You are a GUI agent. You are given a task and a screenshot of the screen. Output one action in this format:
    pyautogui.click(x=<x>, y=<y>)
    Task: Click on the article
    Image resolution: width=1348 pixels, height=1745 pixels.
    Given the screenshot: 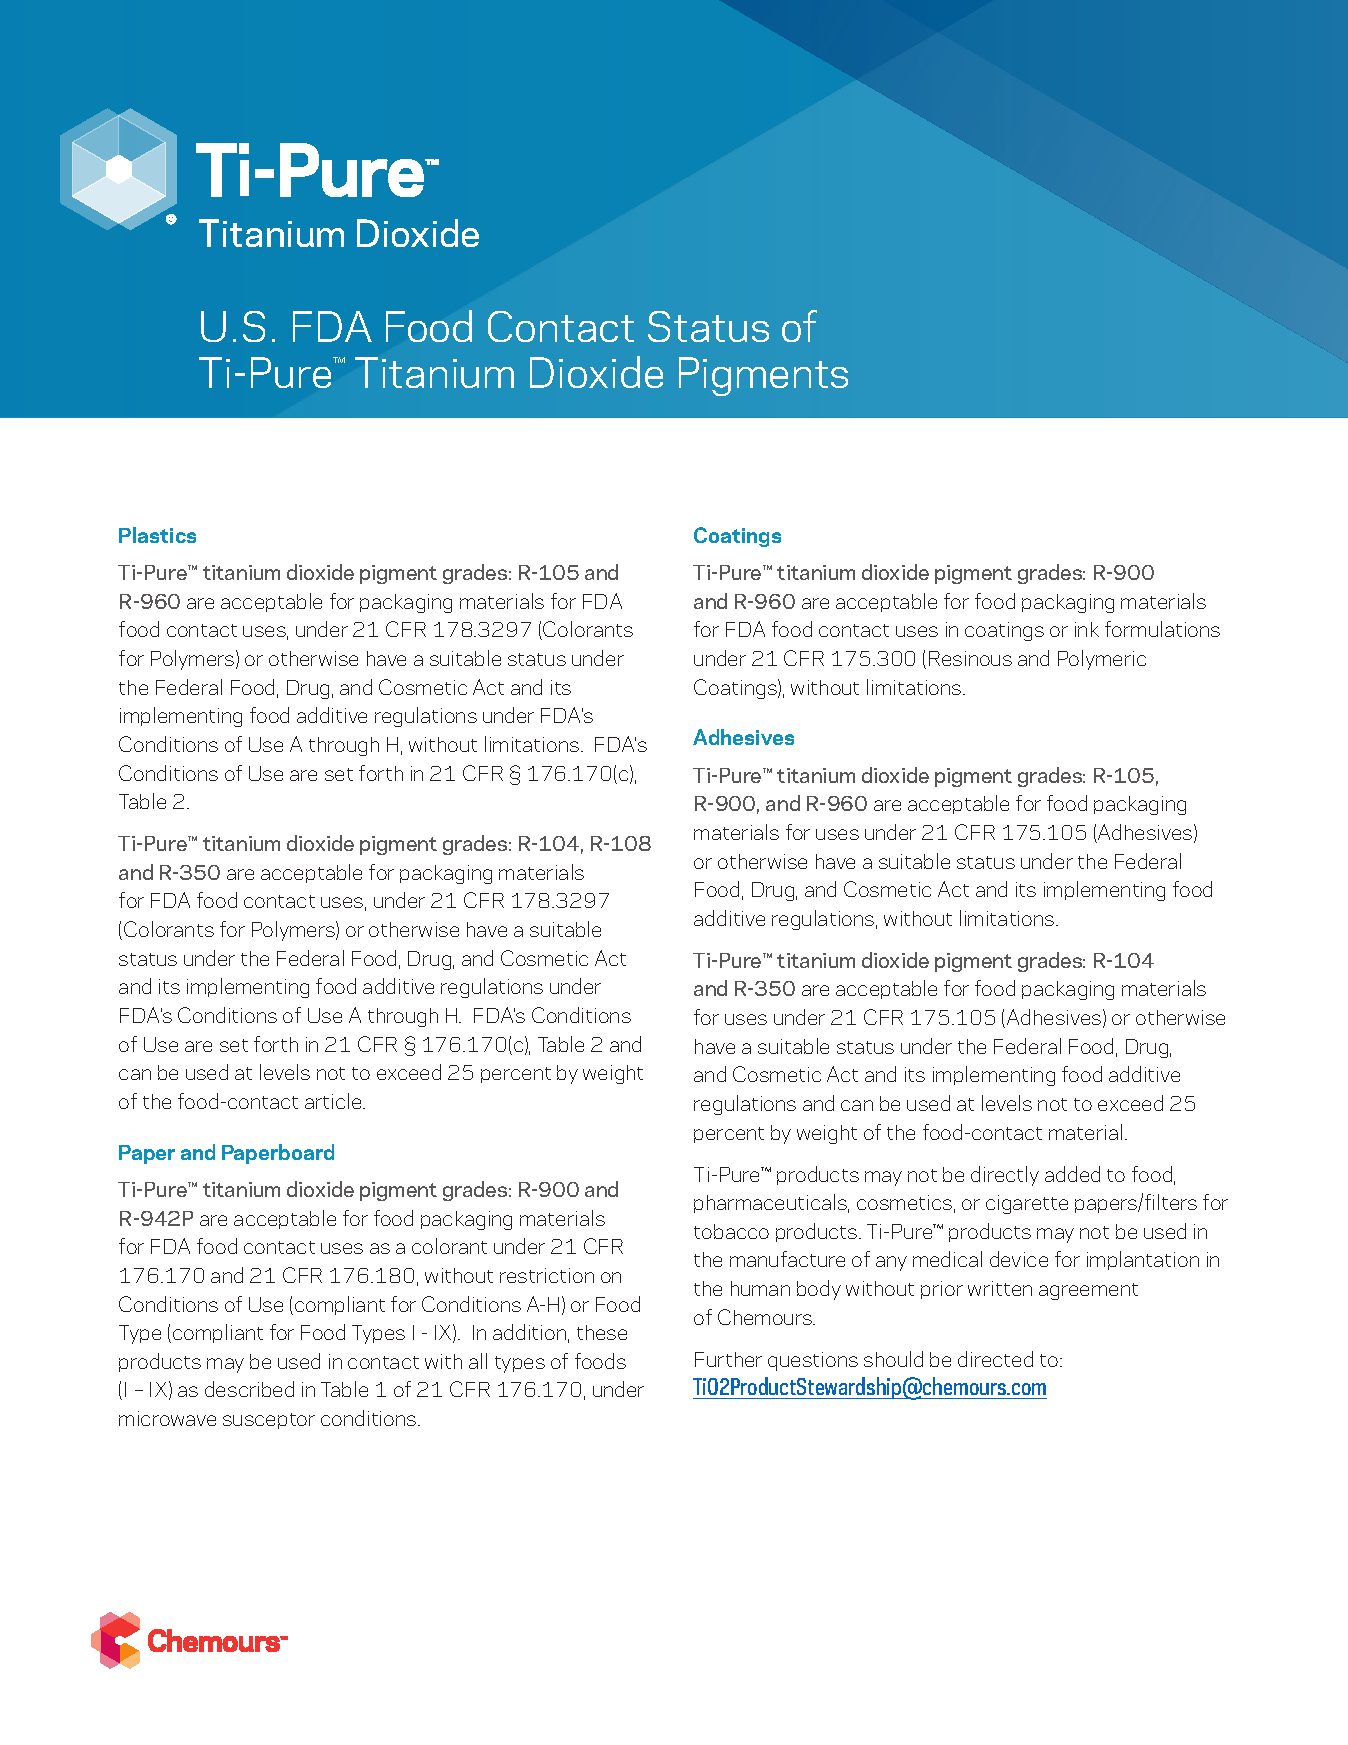 What is the action you would take?
    pyautogui.click(x=334, y=1101)
